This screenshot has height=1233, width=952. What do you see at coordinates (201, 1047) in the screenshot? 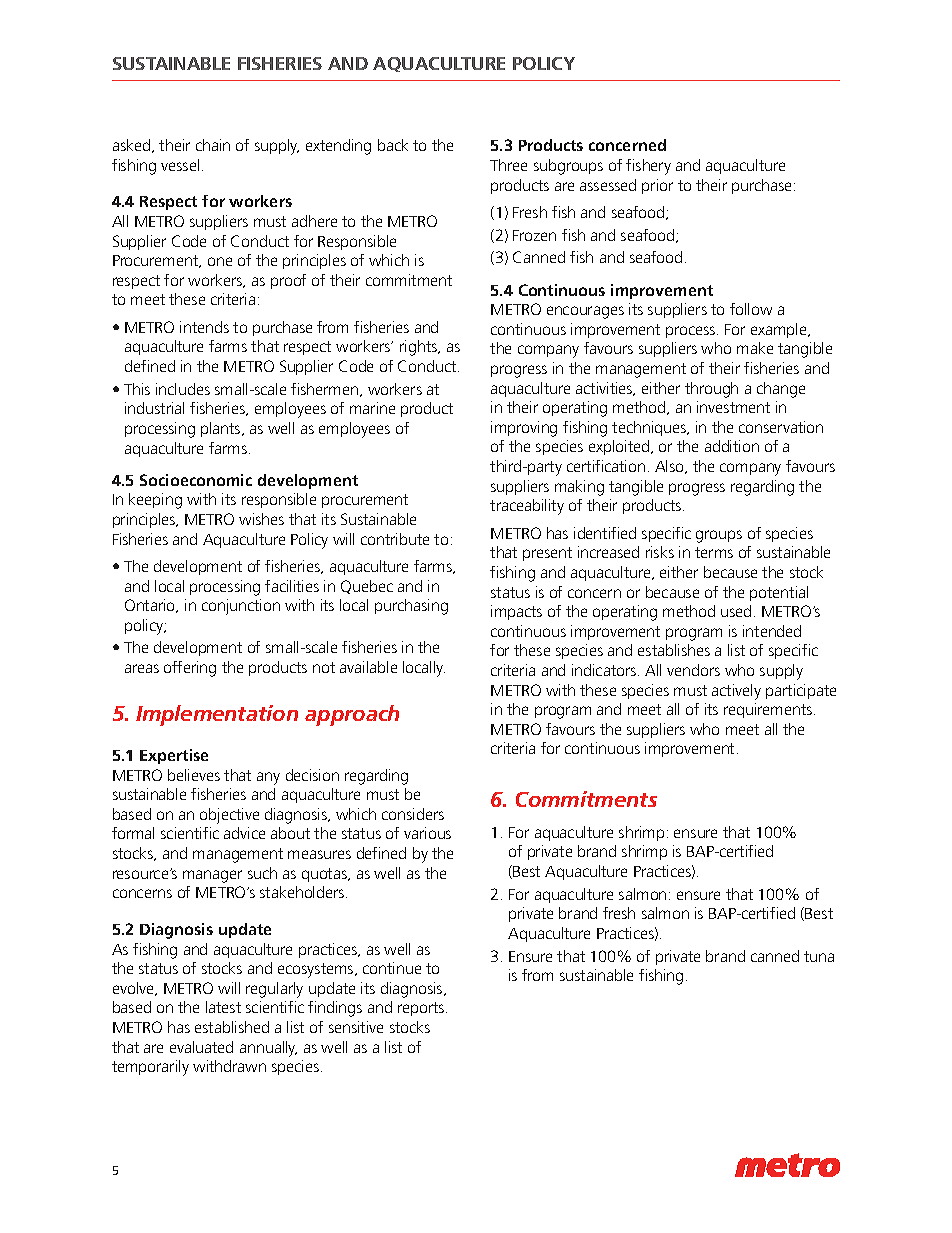
I see `evaluated` at bounding box center [201, 1047].
